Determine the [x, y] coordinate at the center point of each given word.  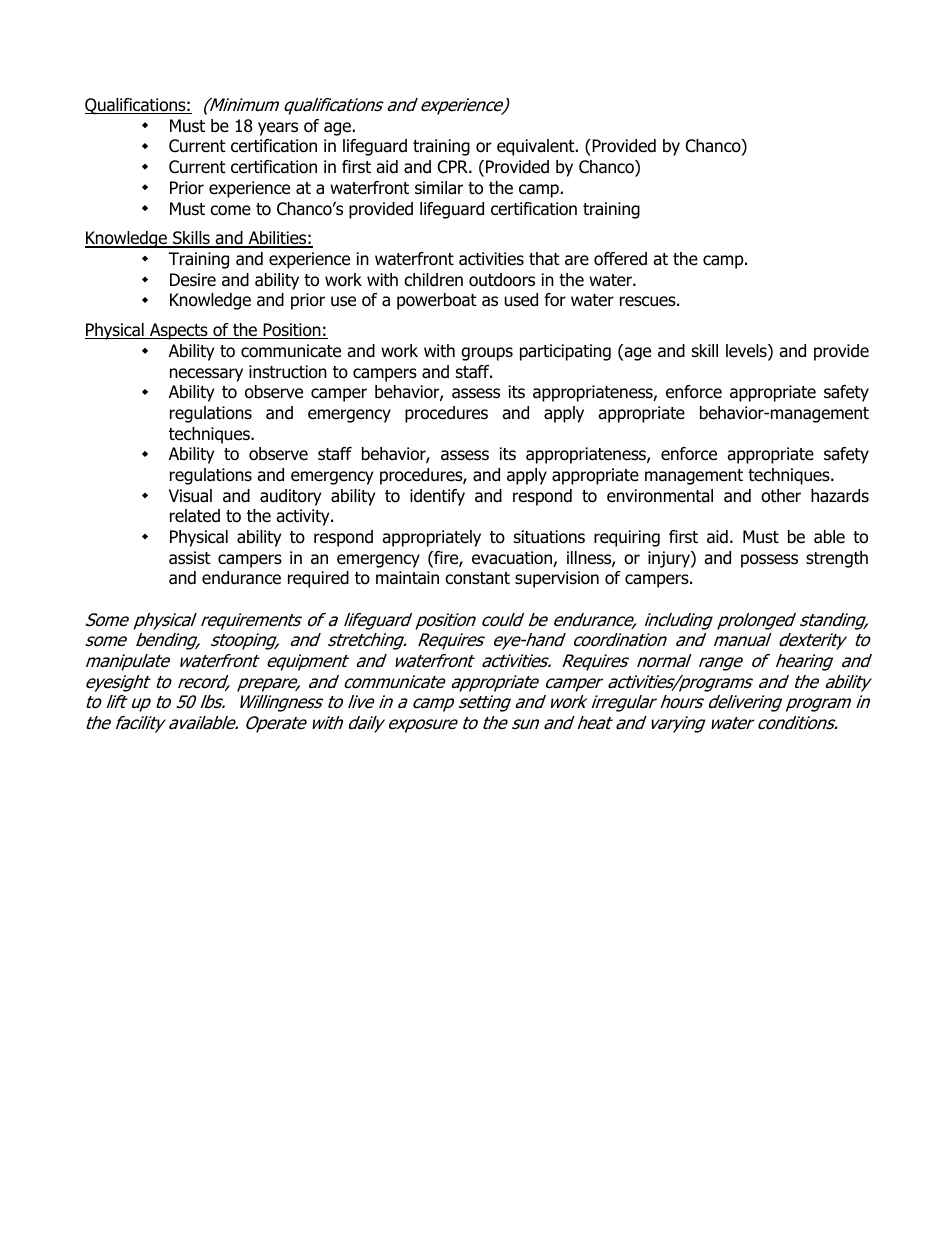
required [318, 579]
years [278, 129]
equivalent [537, 147]
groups [487, 354]
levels [747, 352]
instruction [288, 372]
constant [477, 578]
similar [439, 188]
